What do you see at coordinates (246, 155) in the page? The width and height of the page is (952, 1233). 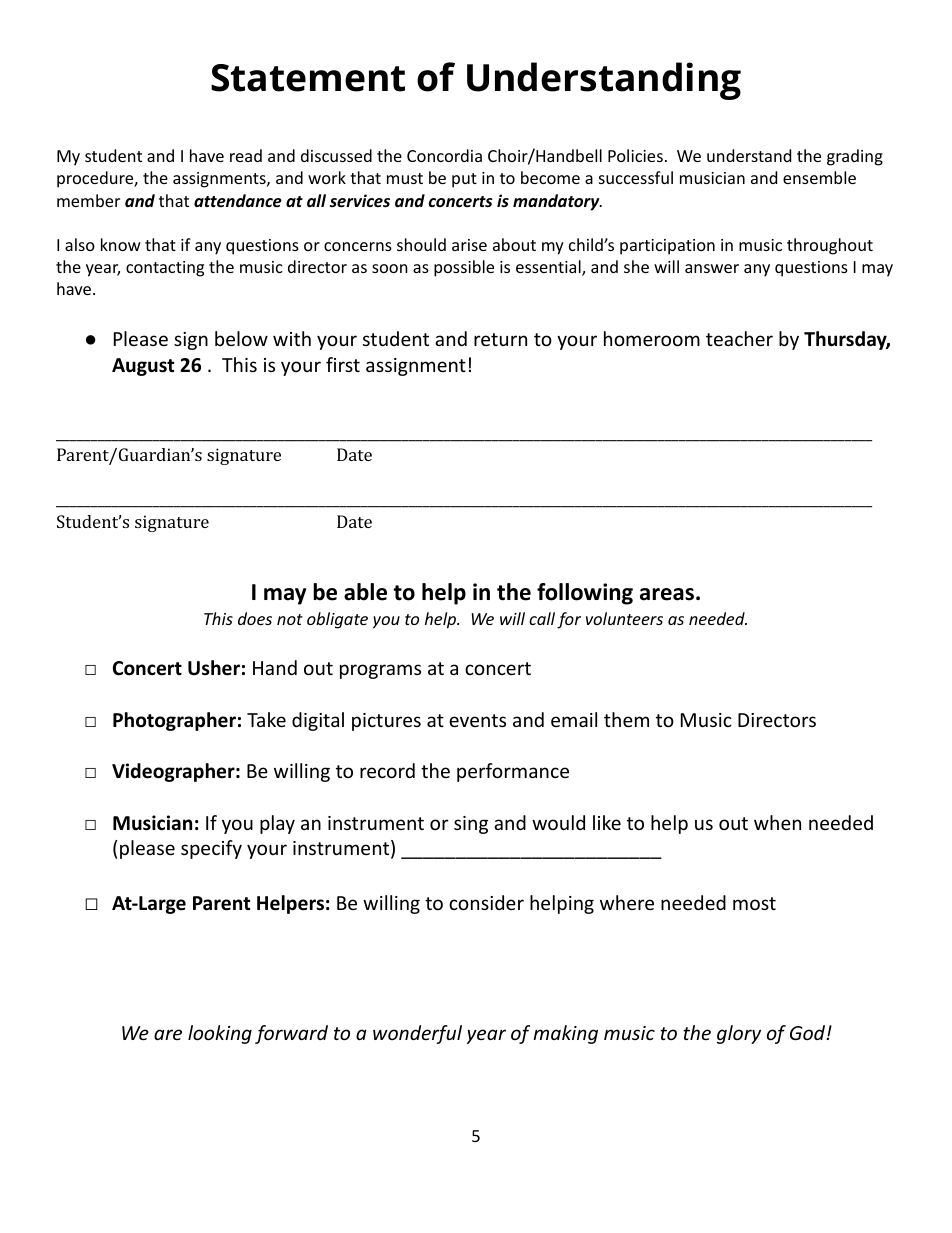 I see `read` at bounding box center [246, 155].
